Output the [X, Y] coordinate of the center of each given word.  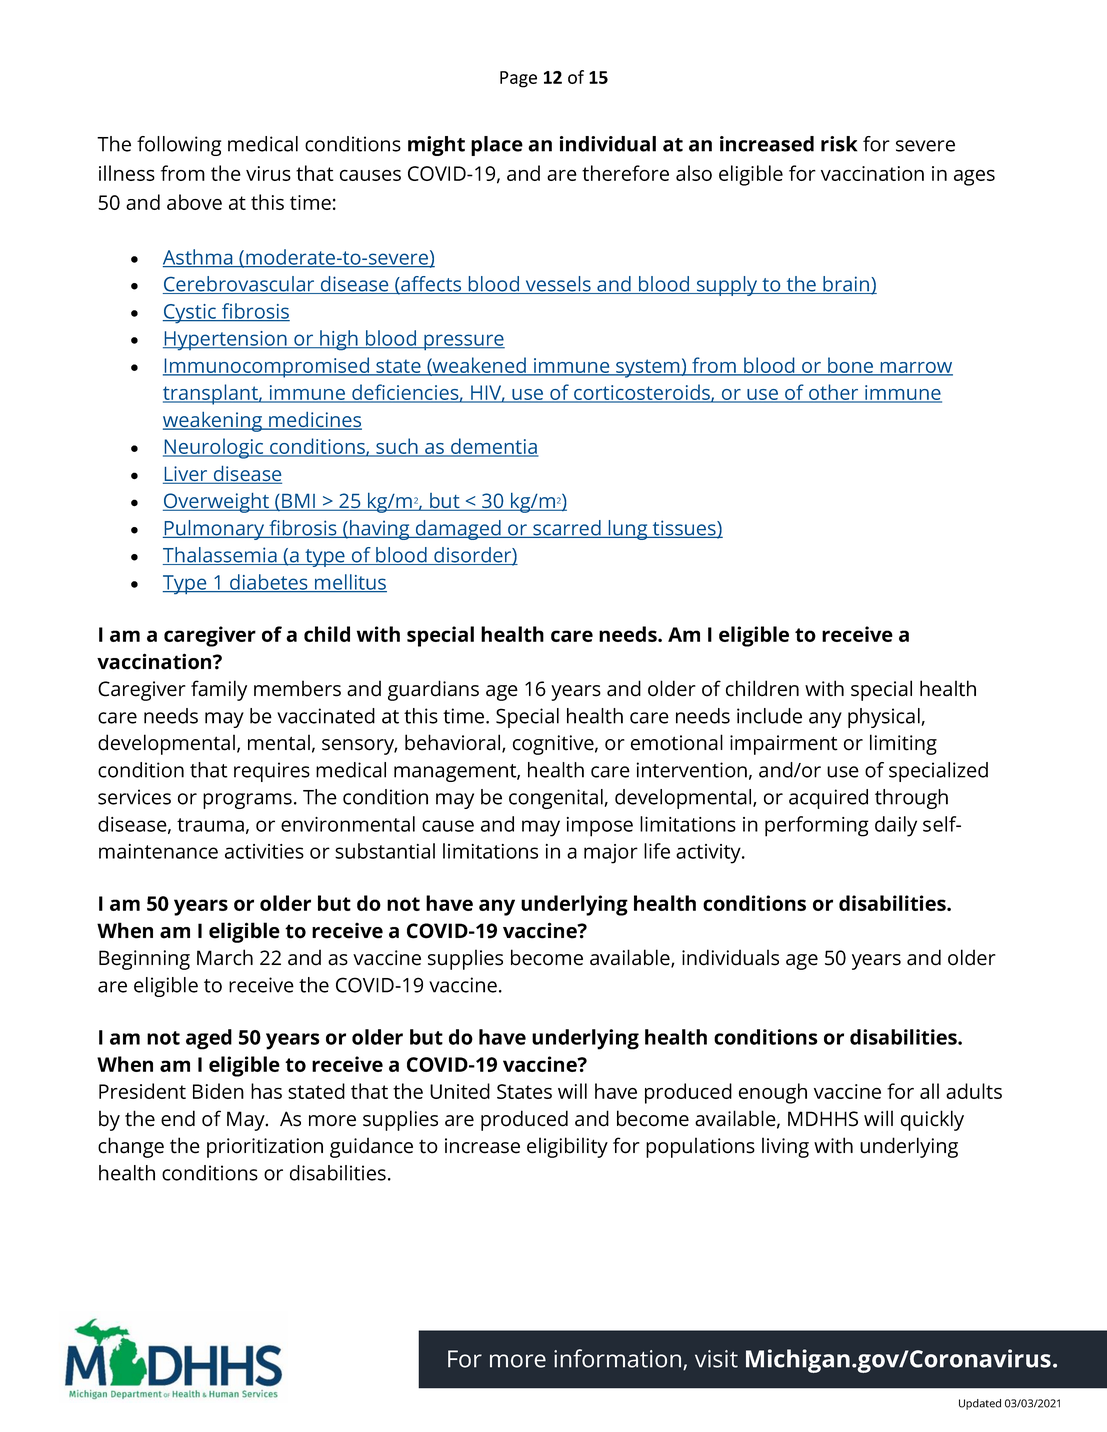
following [179, 146]
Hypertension [226, 341]
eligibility [567, 1147]
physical [885, 718]
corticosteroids [642, 393]
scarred [567, 529]
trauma [210, 825]
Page [518, 79]
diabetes [269, 583]
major [611, 854]
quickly [932, 1120]
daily [896, 826]
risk [839, 144]
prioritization [265, 1148]
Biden [218, 1091]
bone [851, 366]
